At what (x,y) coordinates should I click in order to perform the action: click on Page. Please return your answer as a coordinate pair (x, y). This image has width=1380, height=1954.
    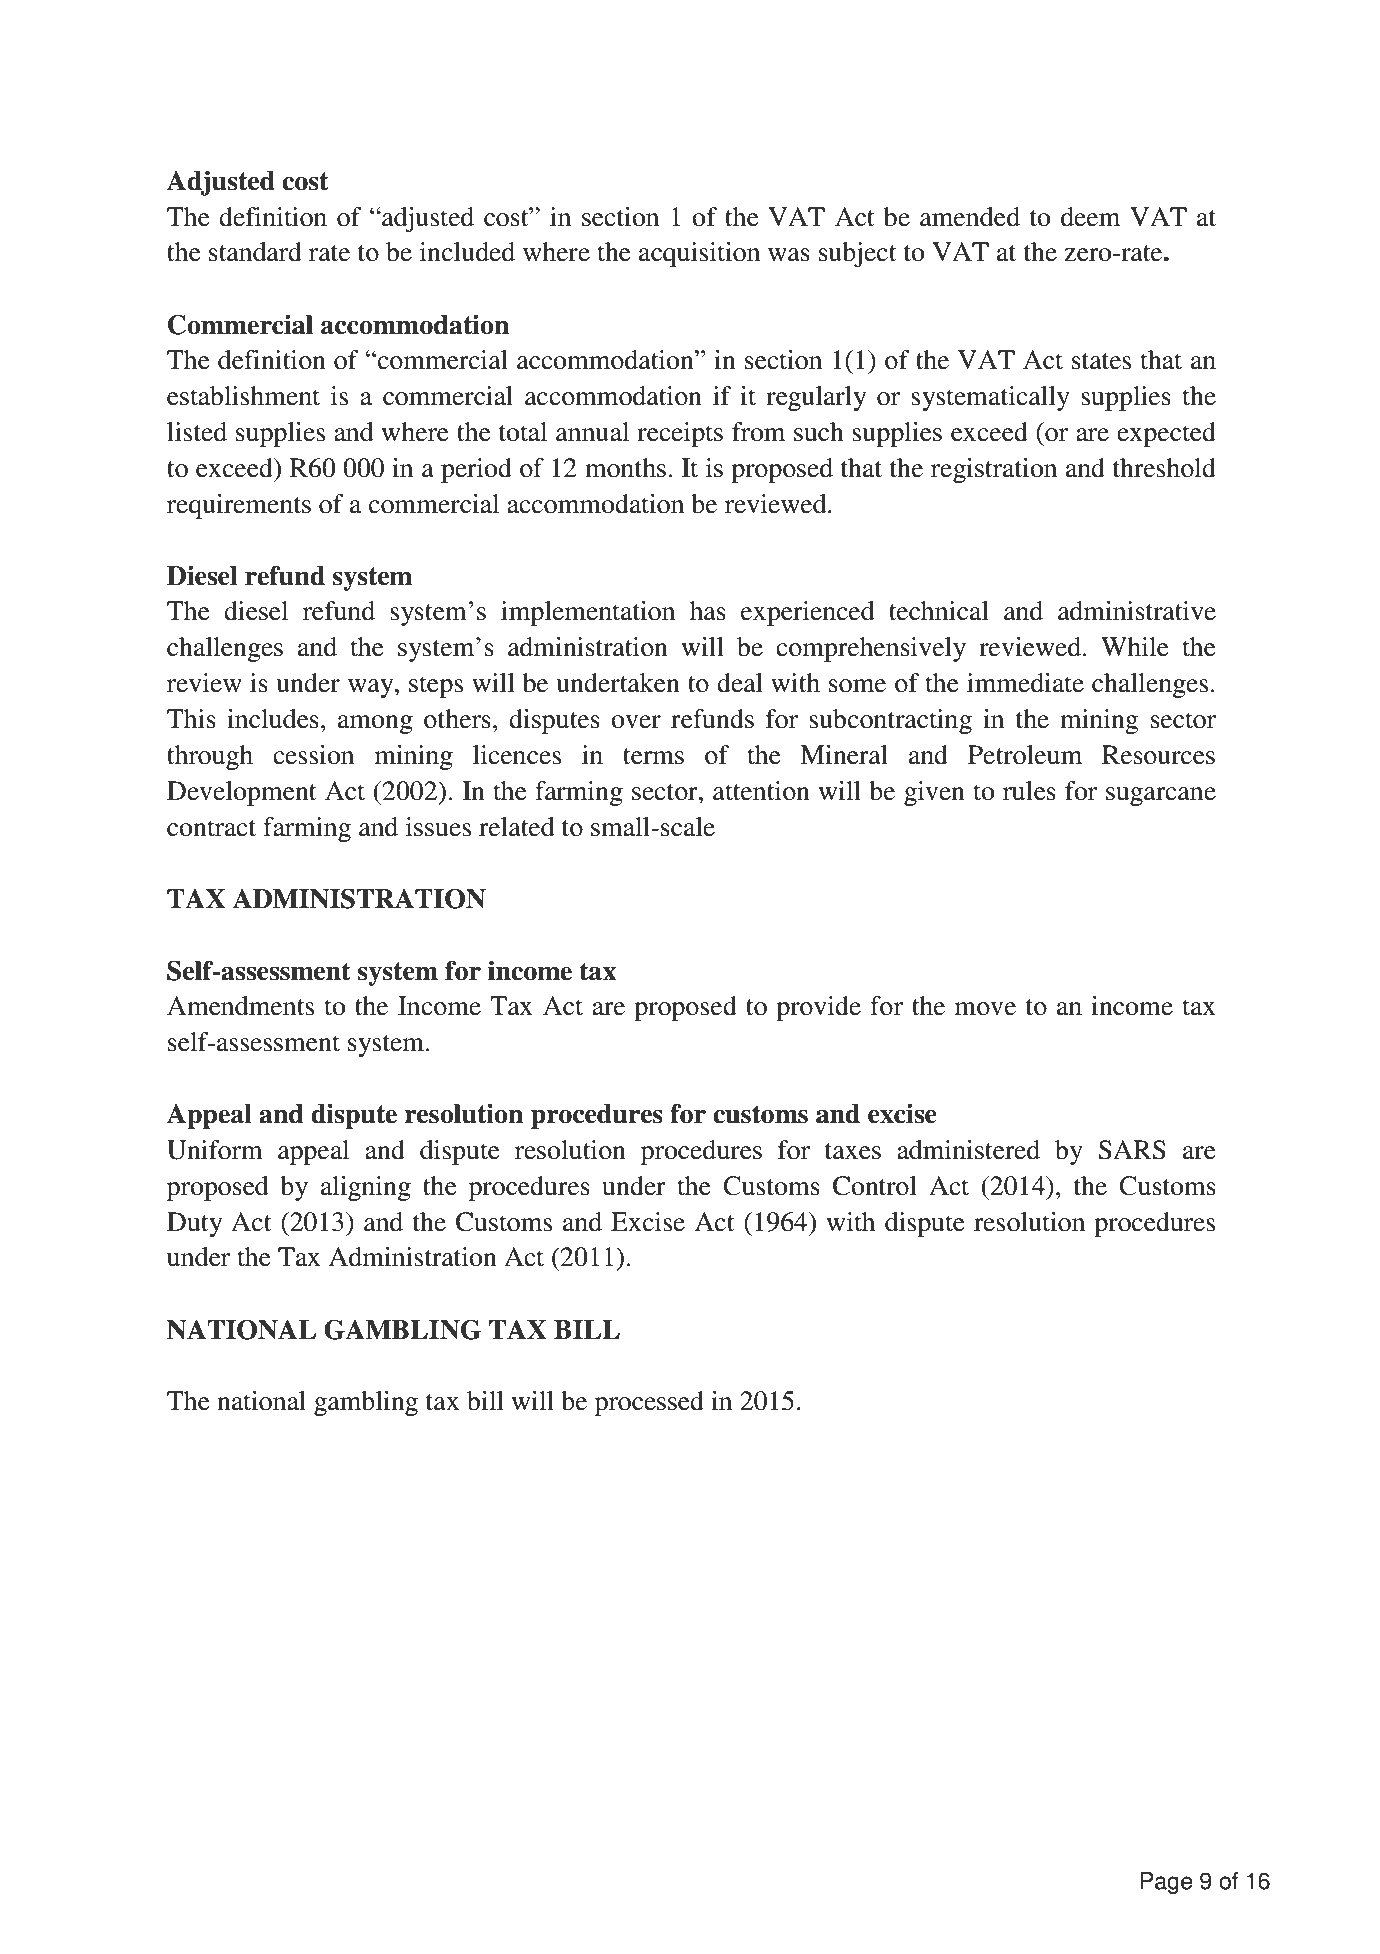
    Looking at the image, I should click on (1167, 1883).
